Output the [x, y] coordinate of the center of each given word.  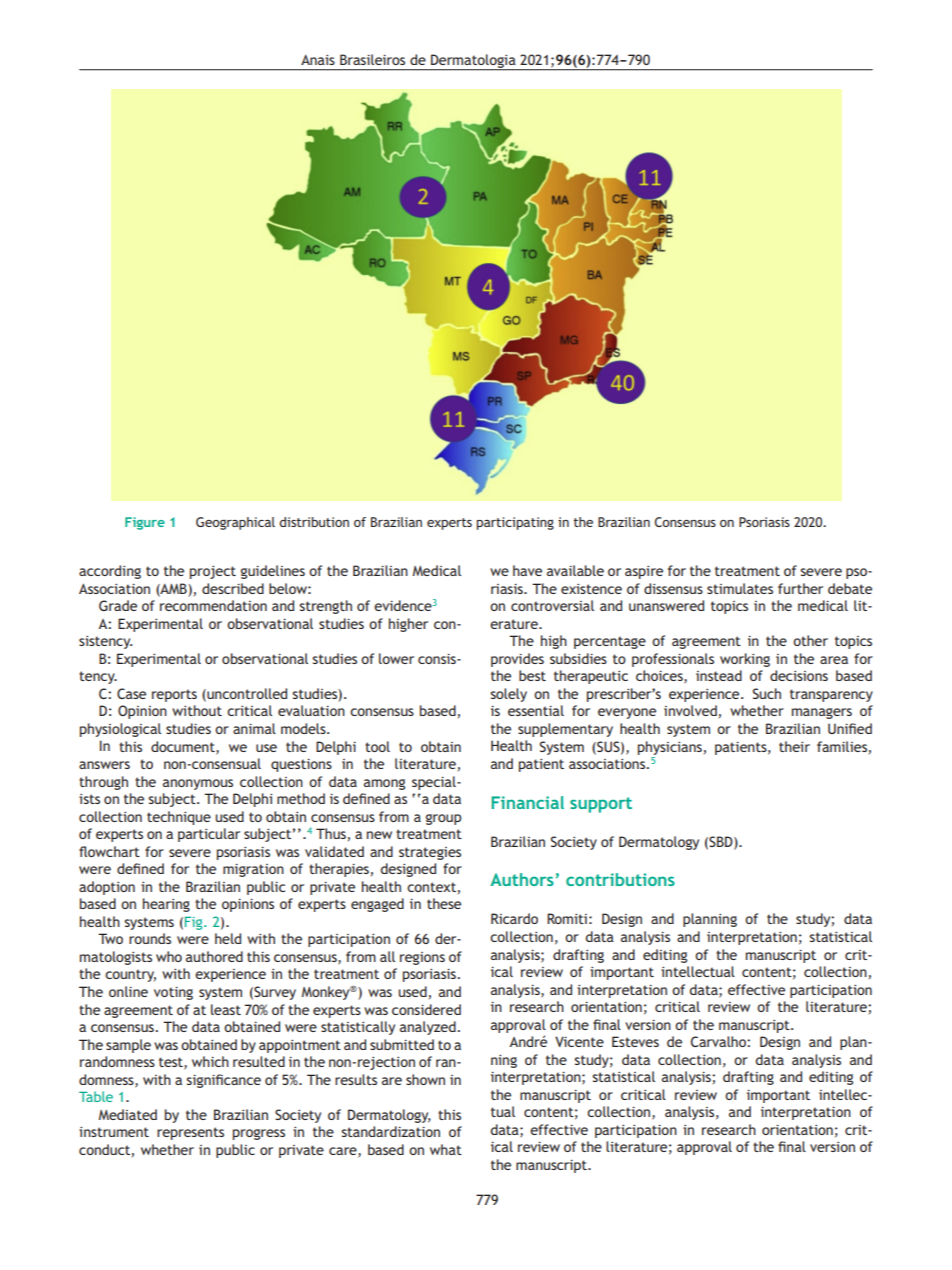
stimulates [740, 588]
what [446, 1149]
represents [190, 1133]
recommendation [213, 605]
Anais [318, 60]
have [527, 570]
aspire [644, 572]
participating [515, 523]
